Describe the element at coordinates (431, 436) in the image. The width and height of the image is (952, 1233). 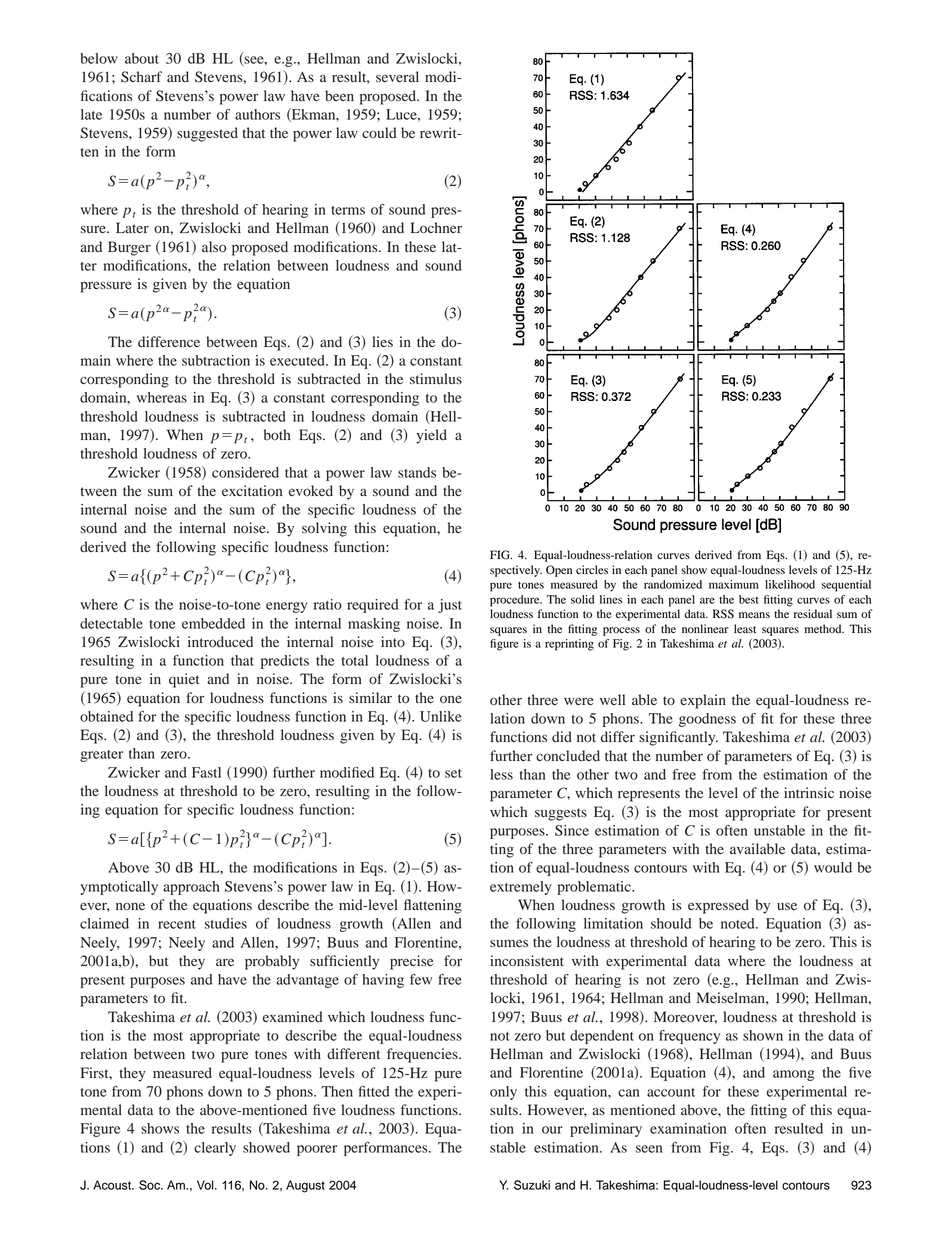
I see `yield` at that location.
